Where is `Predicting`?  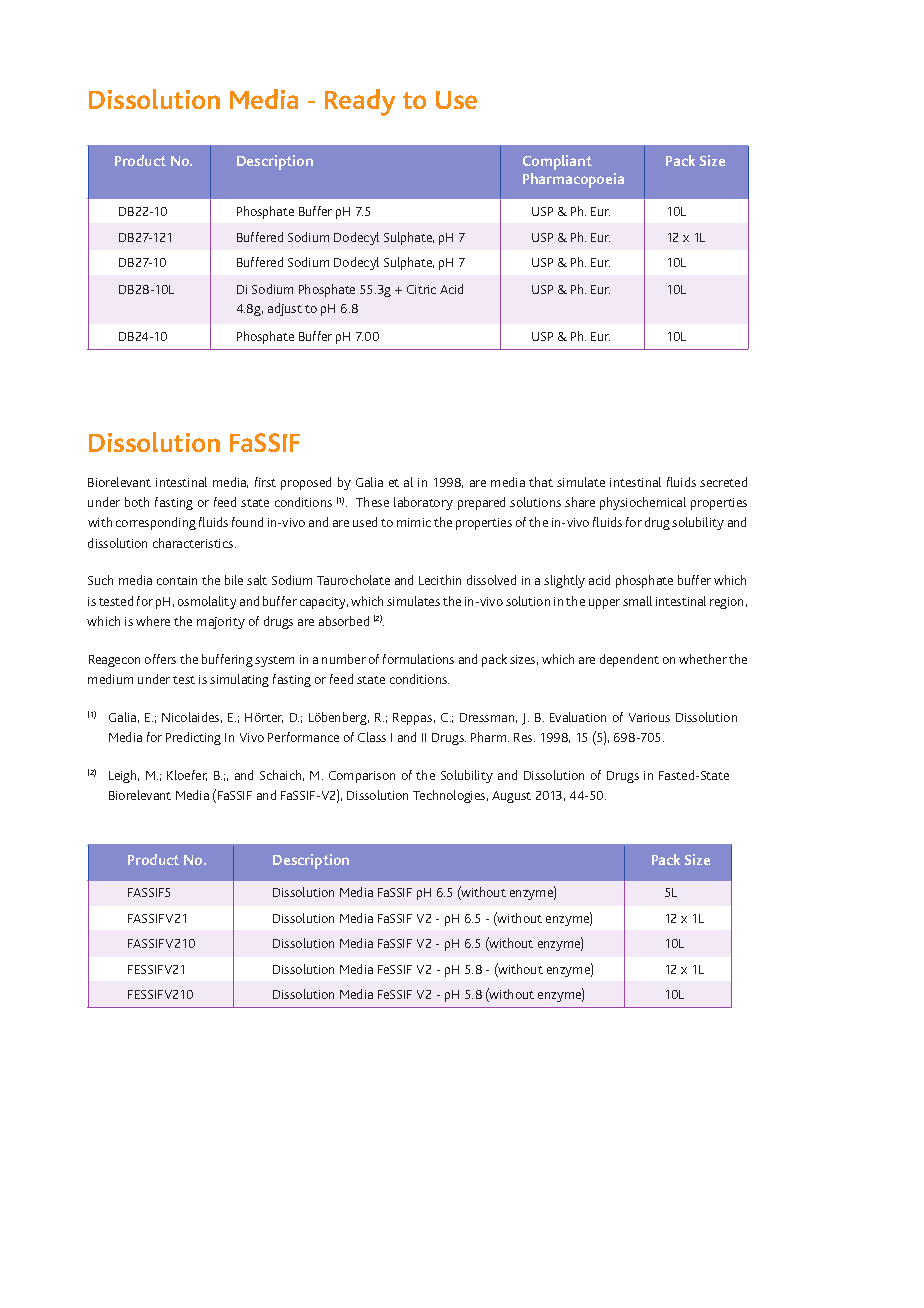
Predicting is located at coordinates (193, 738).
